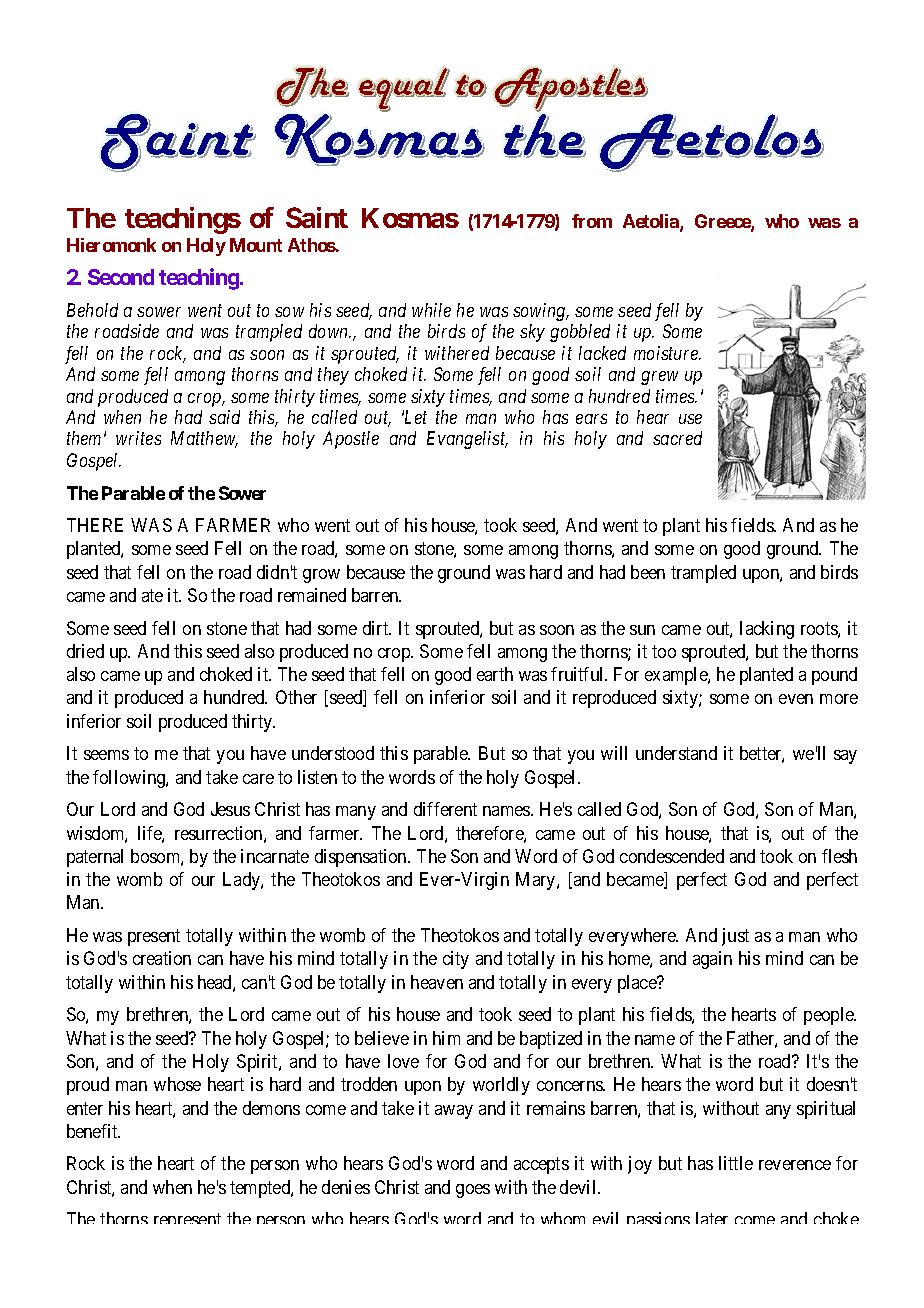 This screenshot has height=1308, width=924. I want to click on from, so click(592, 221).
